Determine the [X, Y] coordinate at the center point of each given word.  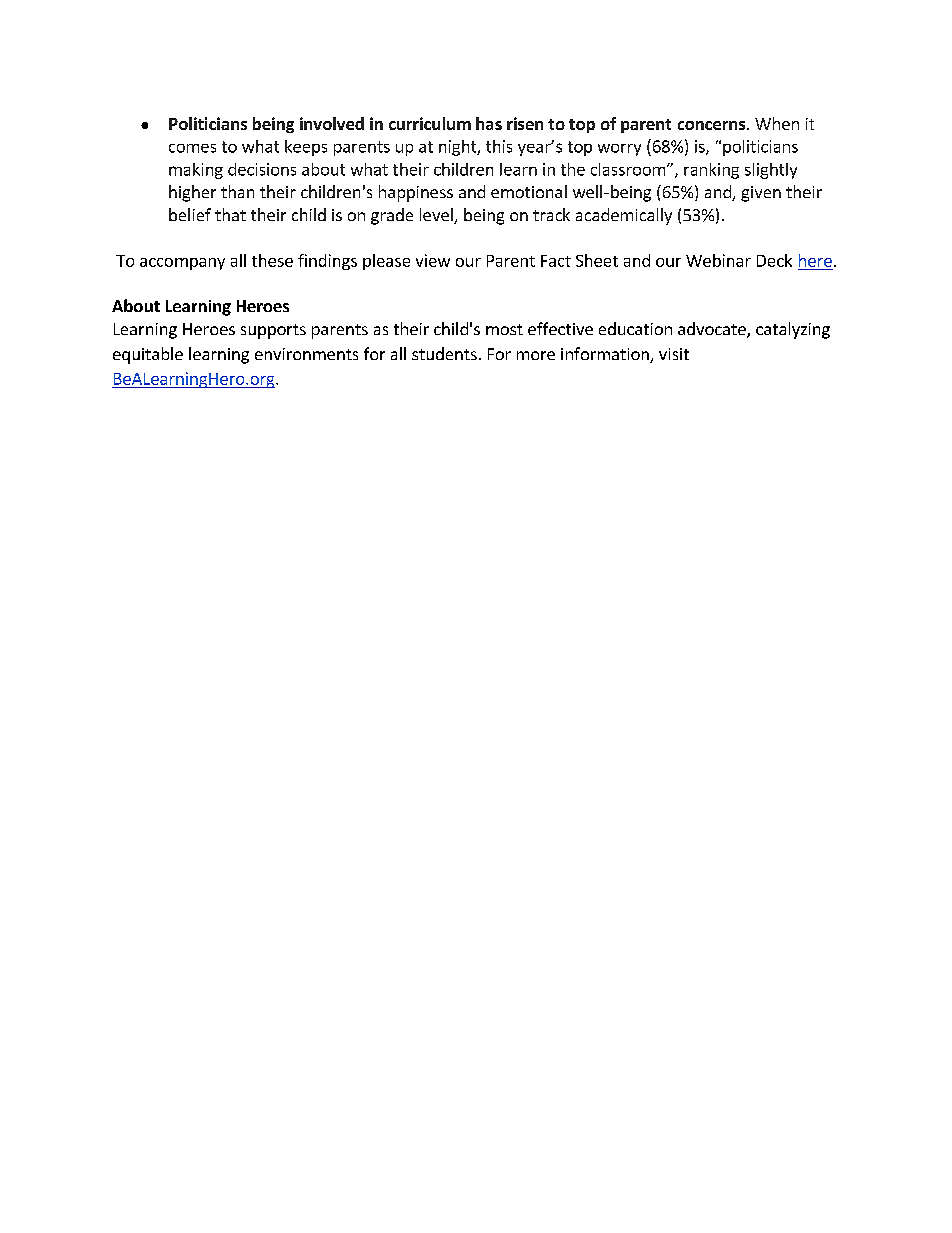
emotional [529, 191]
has [489, 123]
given [761, 194]
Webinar [718, 260]
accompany [182, 264]
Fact [556, 261]
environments [306, 354]
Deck [774, 260]
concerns [713, 125]
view [433, 260]
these [272, 260]
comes [192, 148]
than [237, 191]
